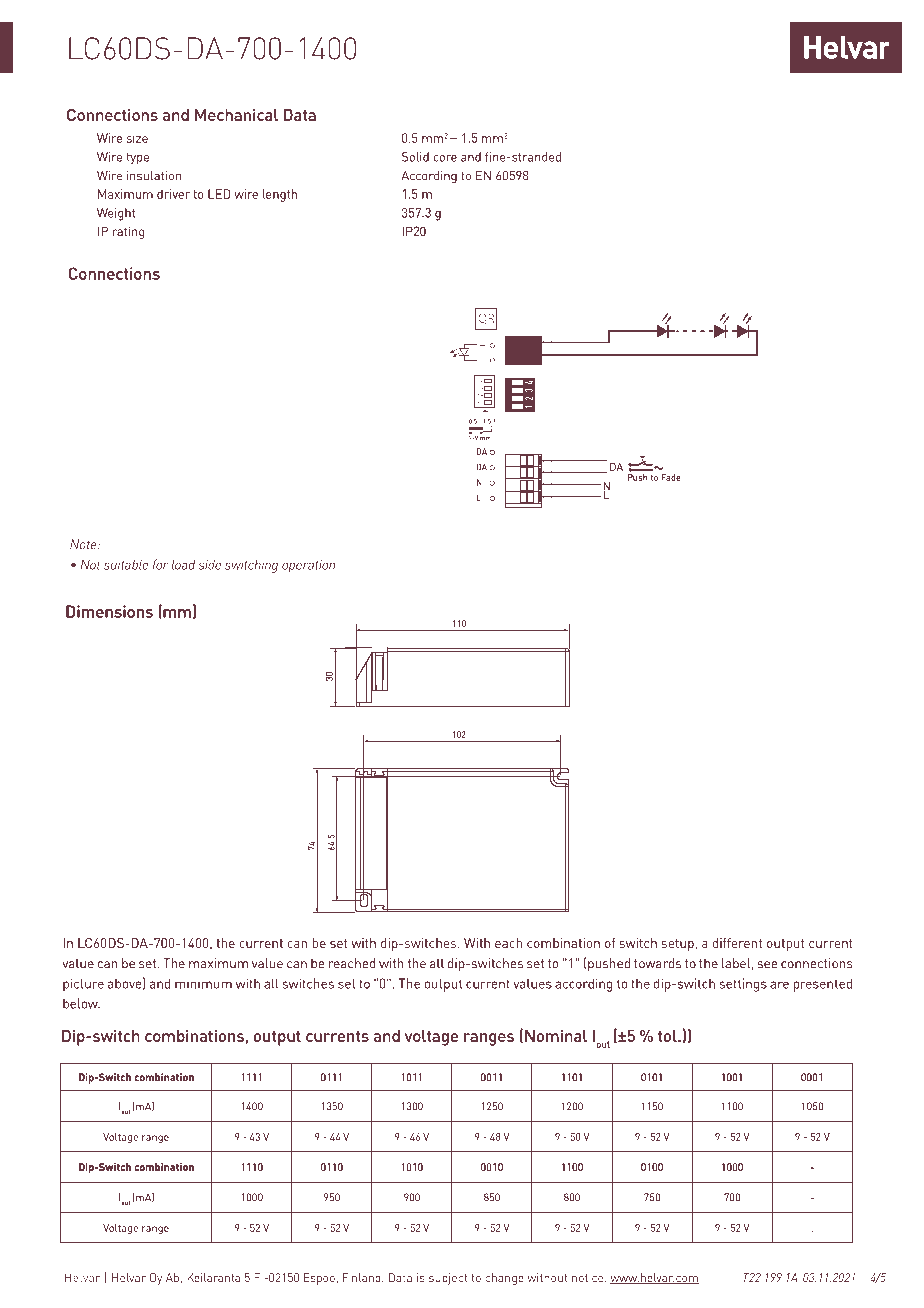 Image resolution: width=924 pixels, height=1308 pixels. Describe the element at coordinates (109, 611) in the page. I see `Dimensions` at that location.
